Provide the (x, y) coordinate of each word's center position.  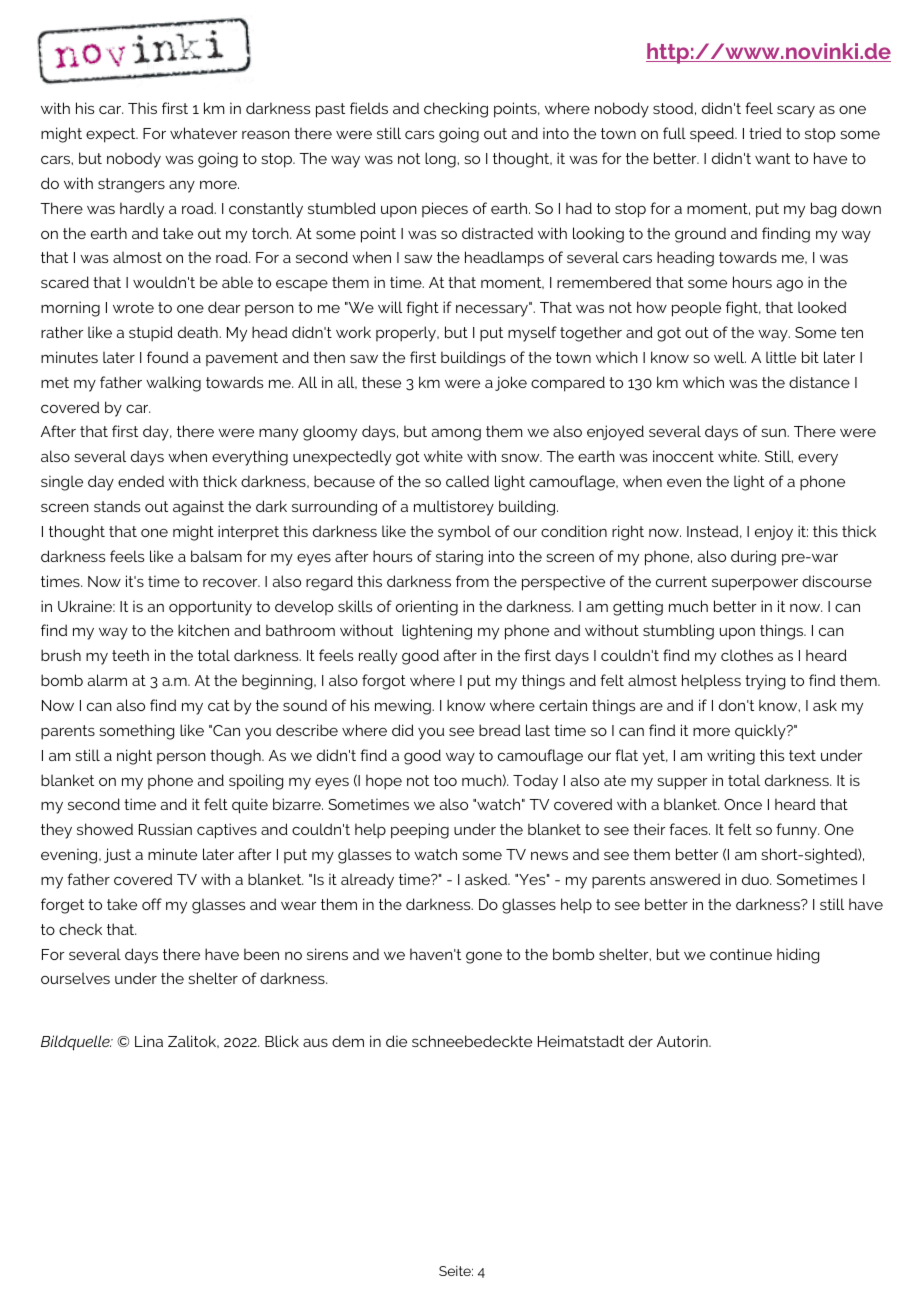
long (441, 160)
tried (765, 133)
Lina (149, 1041)
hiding (798, 956)
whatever (203, 133)
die (396, 1041)
